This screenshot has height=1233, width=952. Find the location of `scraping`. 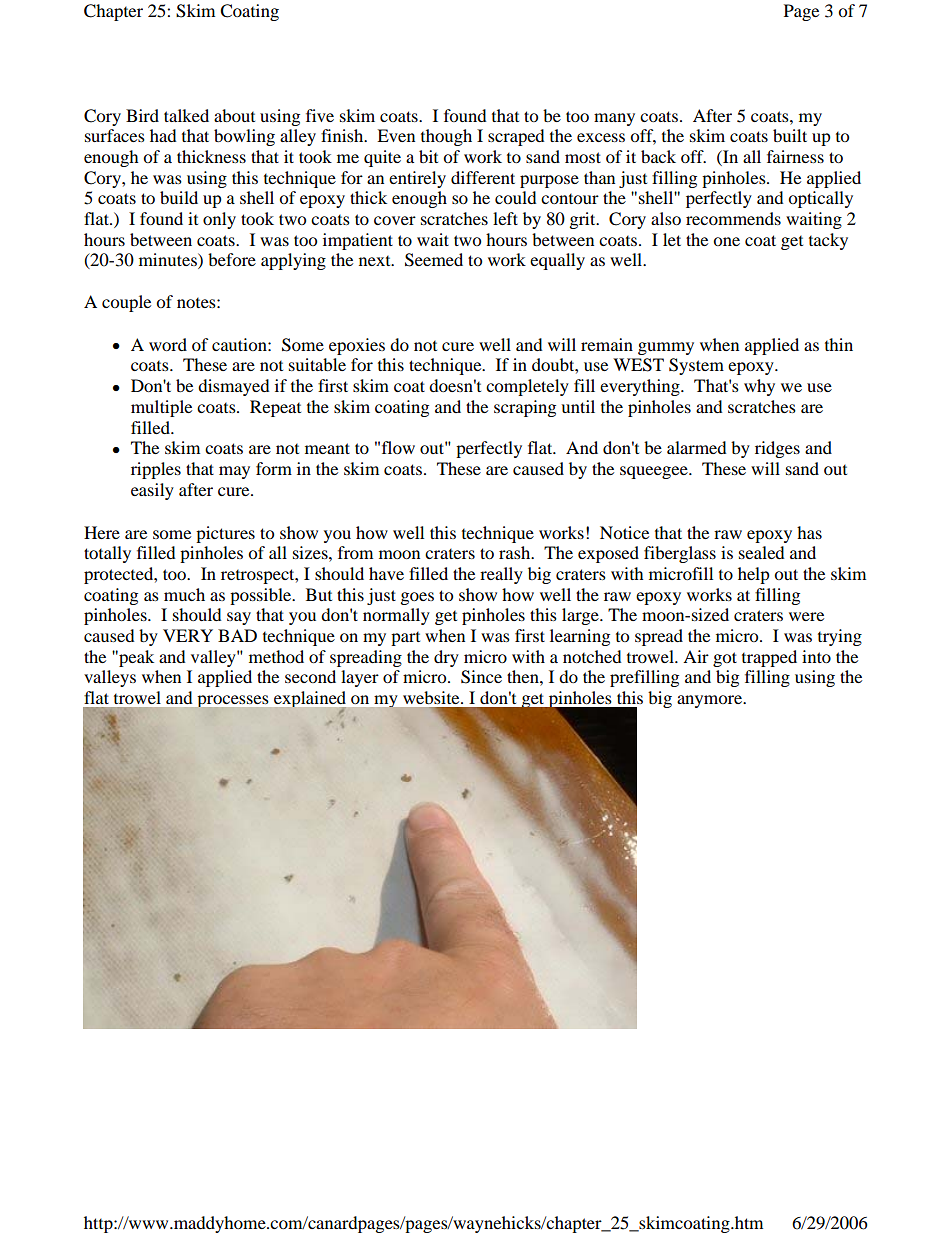

scraping is located at coordinates (525, 408).
